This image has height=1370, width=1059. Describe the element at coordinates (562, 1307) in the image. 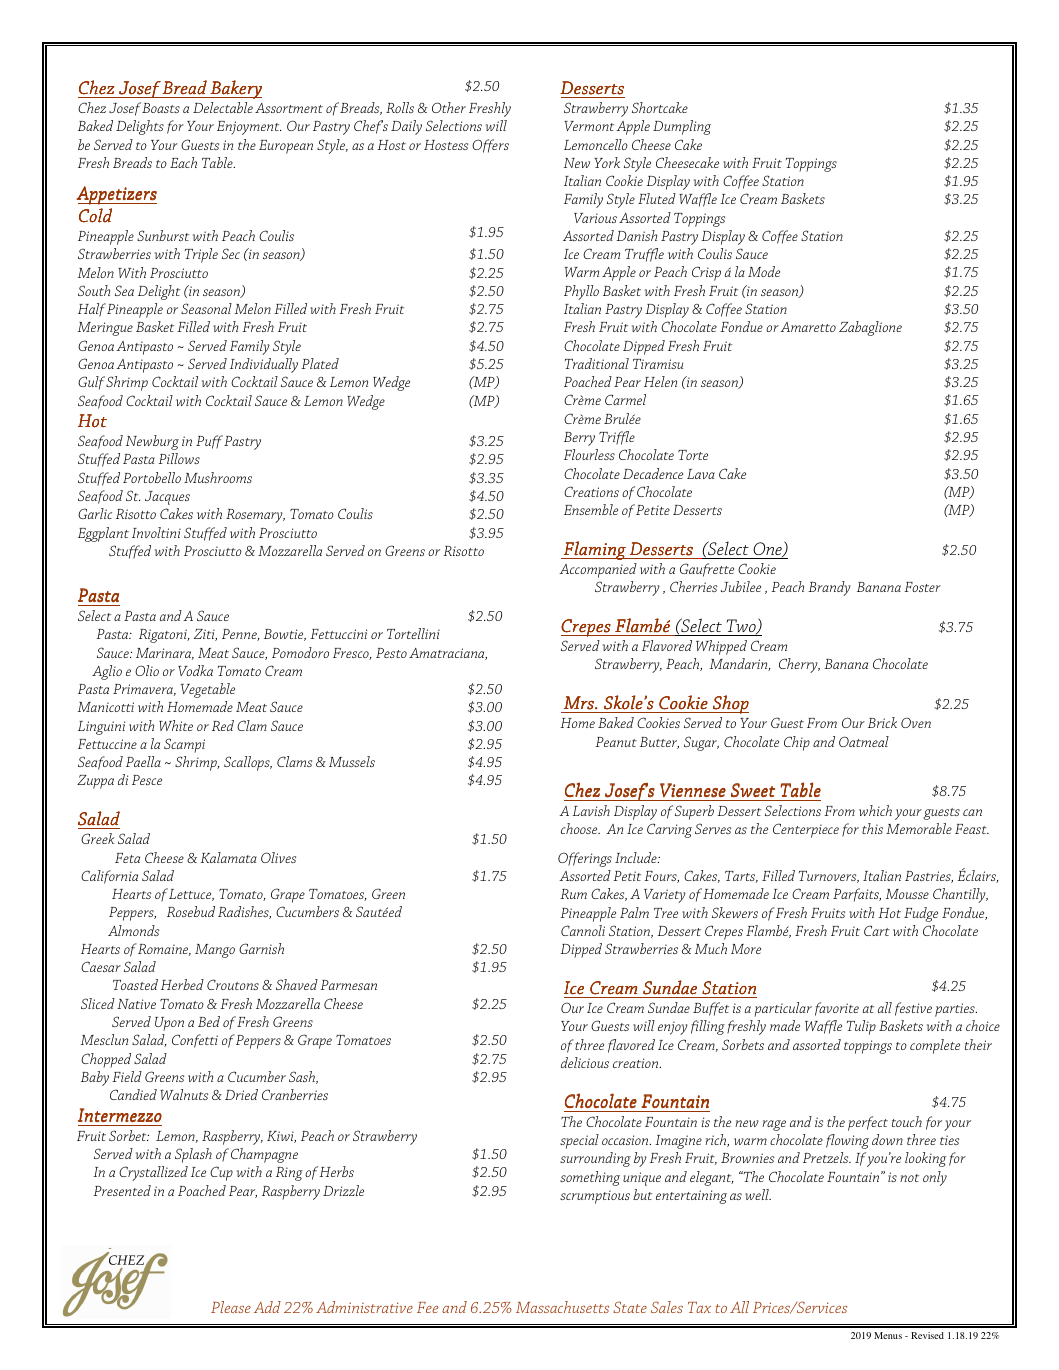

I see `Massachusetts` at that location.
